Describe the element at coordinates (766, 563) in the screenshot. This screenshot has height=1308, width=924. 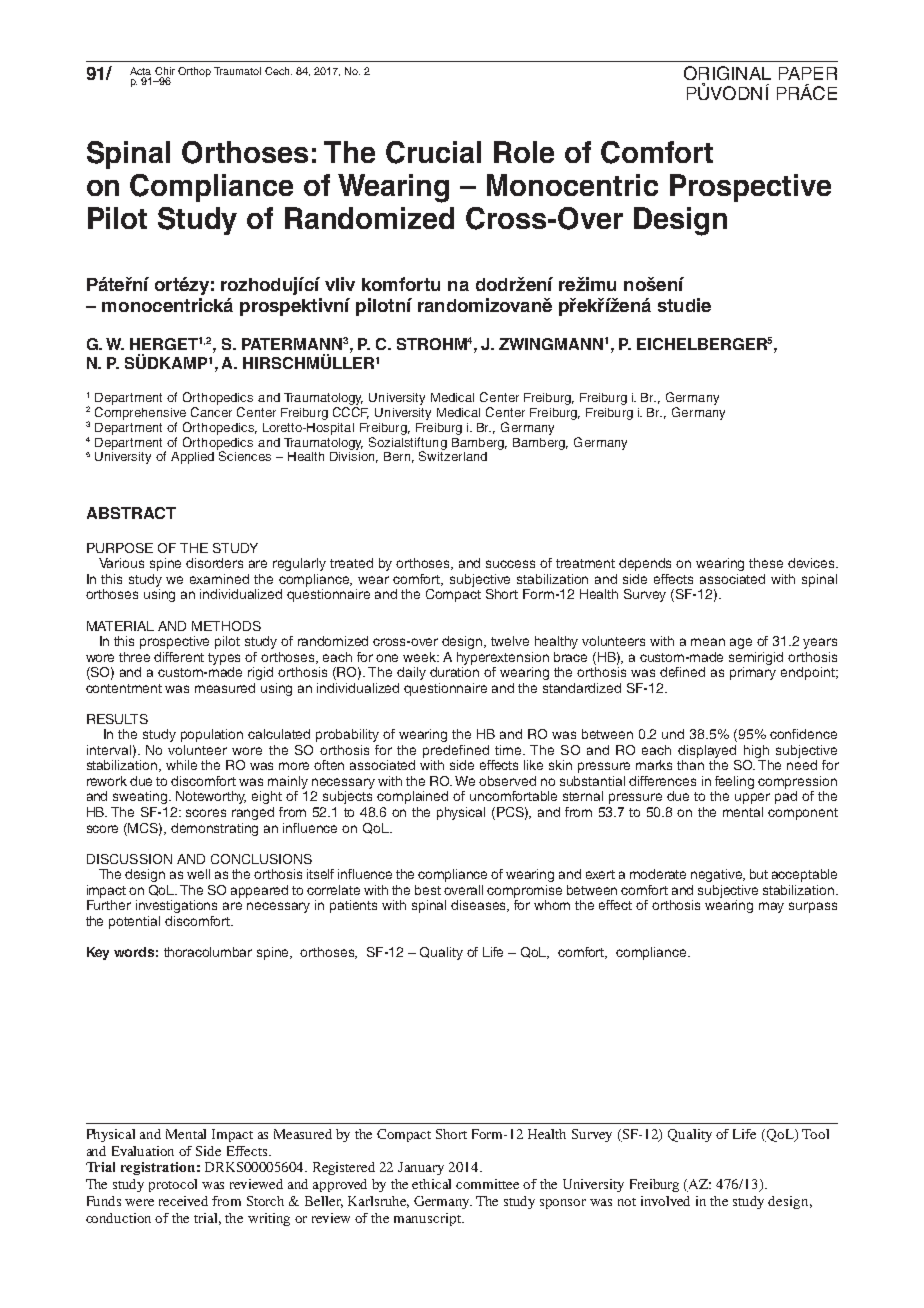
I see `these` at that location.
